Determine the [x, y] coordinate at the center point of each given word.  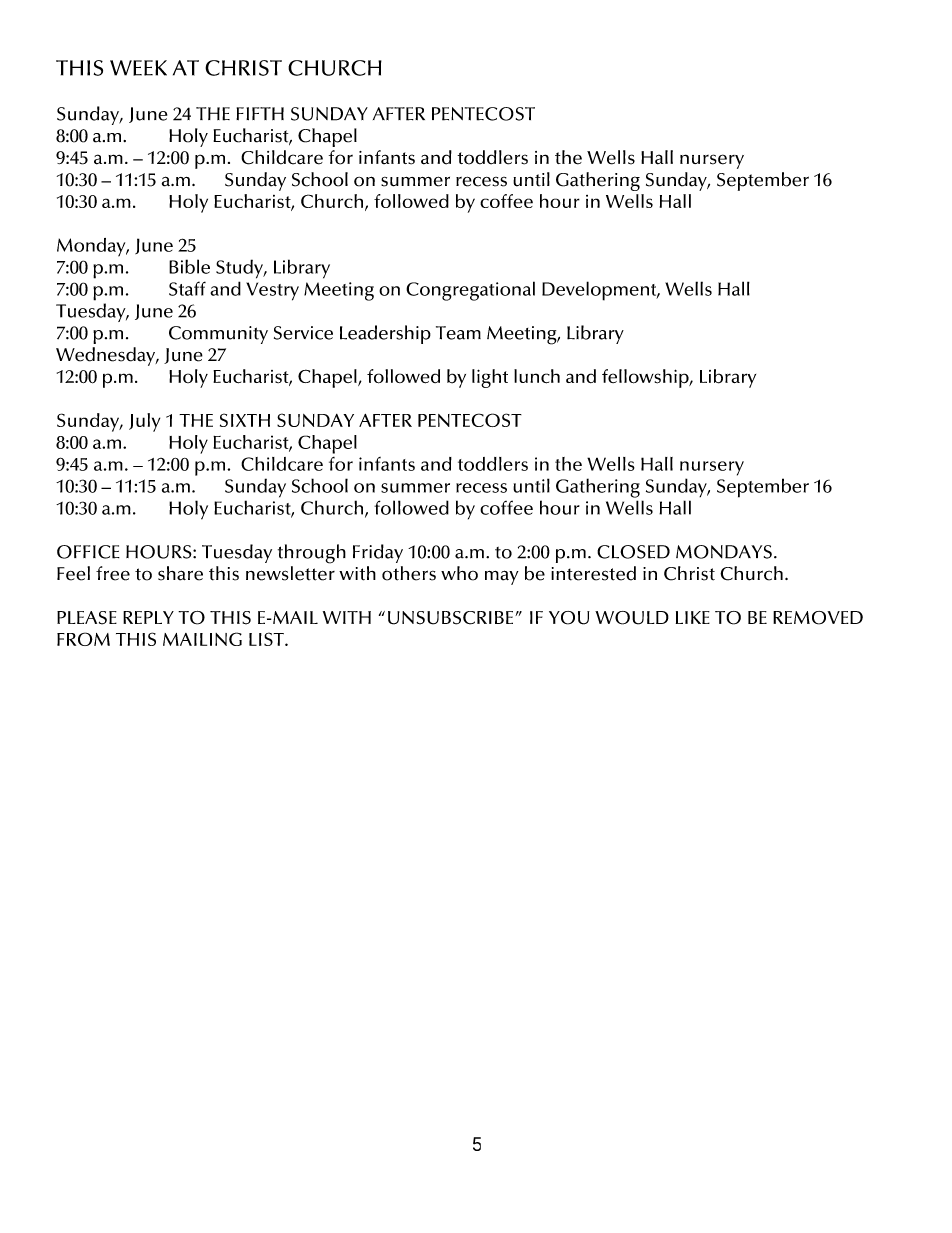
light [490, 378]
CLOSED [633, 552]
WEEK [138, 68]
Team [458, 333]
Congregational [470, 291]
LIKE [693, 617]
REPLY [148, 617]
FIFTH [260, 113]
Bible [189, 266]
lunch [537, 376]
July [144, 422]
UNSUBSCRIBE [452, 618]
